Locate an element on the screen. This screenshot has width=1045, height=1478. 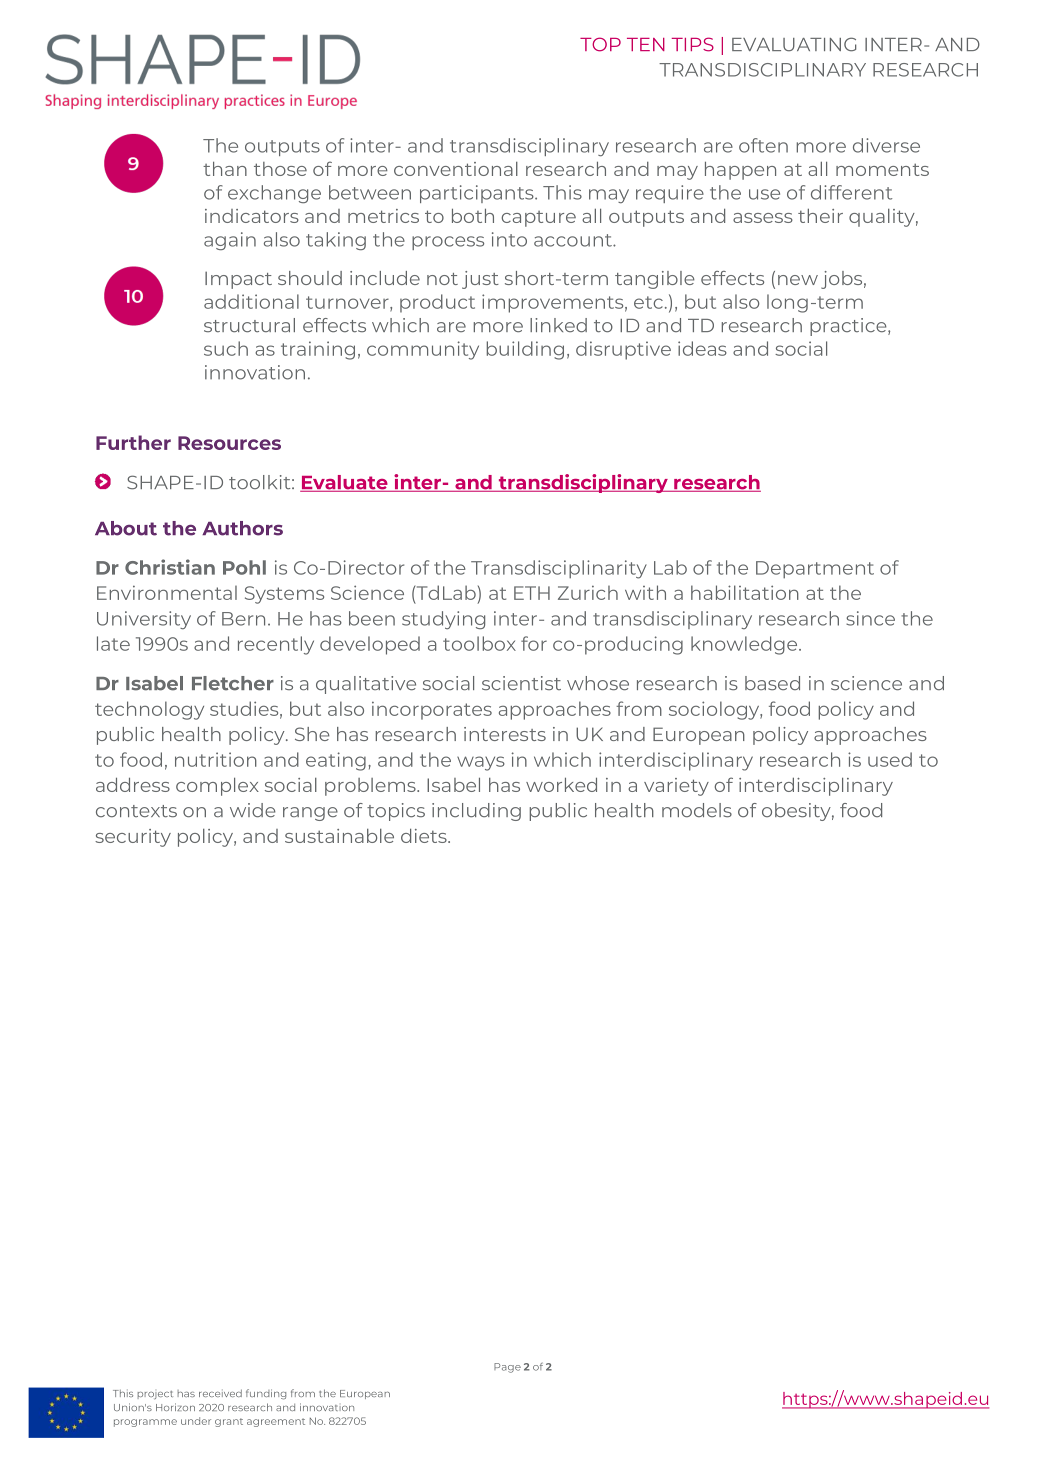
based is located at coordinates (772, 683).
